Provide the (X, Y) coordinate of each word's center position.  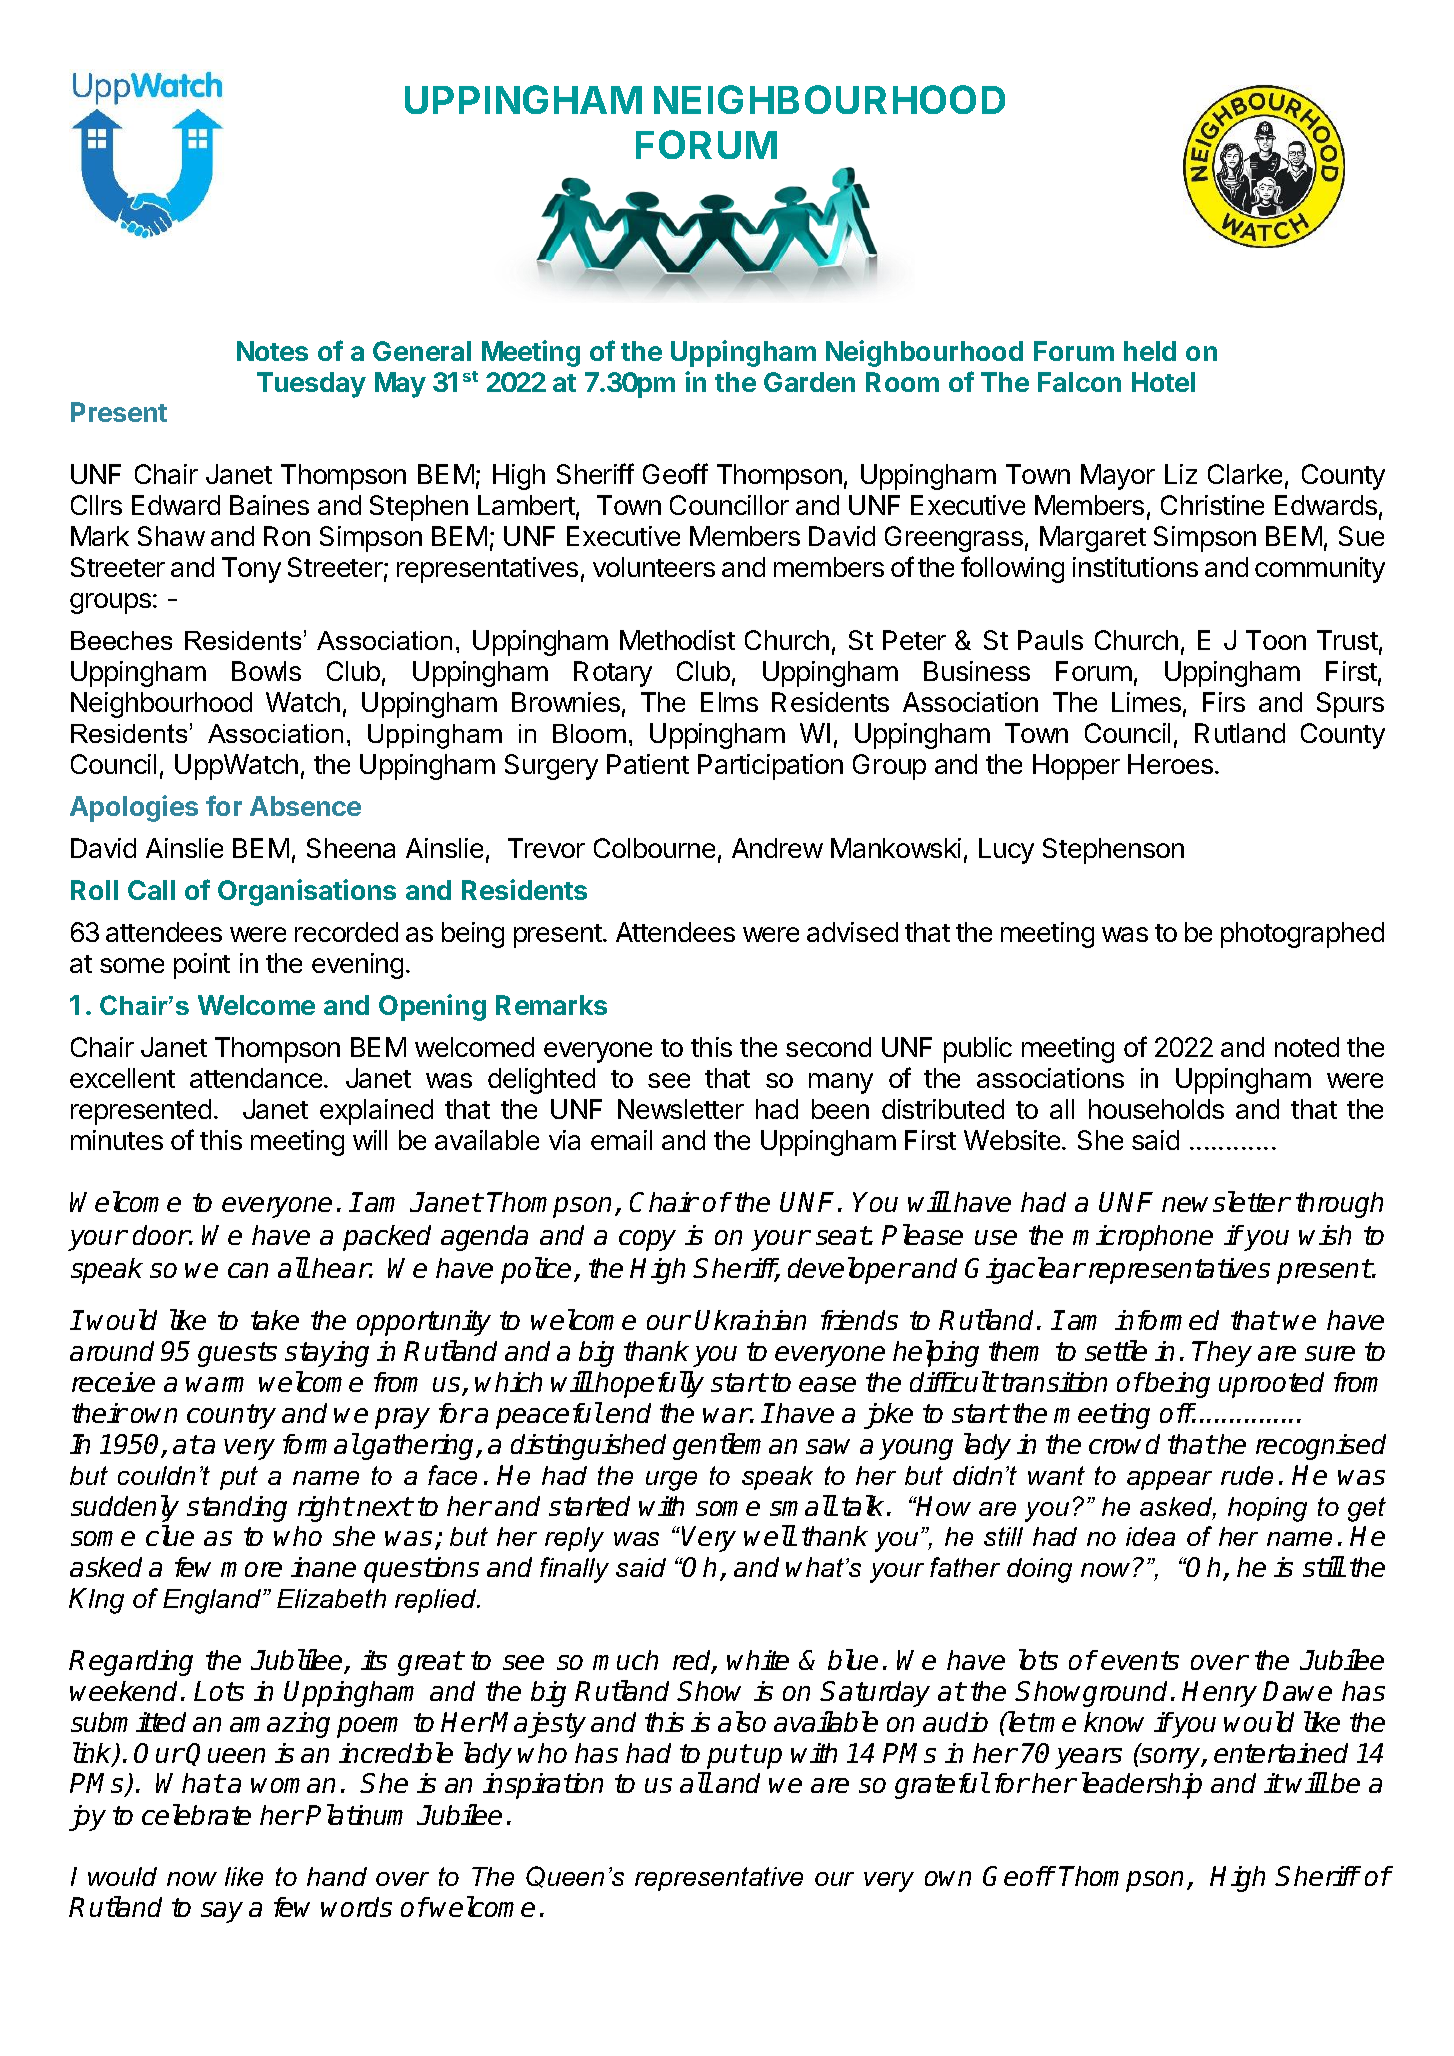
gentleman (735, 1446)
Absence (305, 806)
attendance (256, 1078)
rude (1247, 1475)
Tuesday (311, 385)
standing (237, 1509)
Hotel (1163, 382)
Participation (770, 767)
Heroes (1170, 764)
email (621, 1140)
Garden (809, 382)
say (222, 1912)
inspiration (543, 1786)
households (1156, 1109)
